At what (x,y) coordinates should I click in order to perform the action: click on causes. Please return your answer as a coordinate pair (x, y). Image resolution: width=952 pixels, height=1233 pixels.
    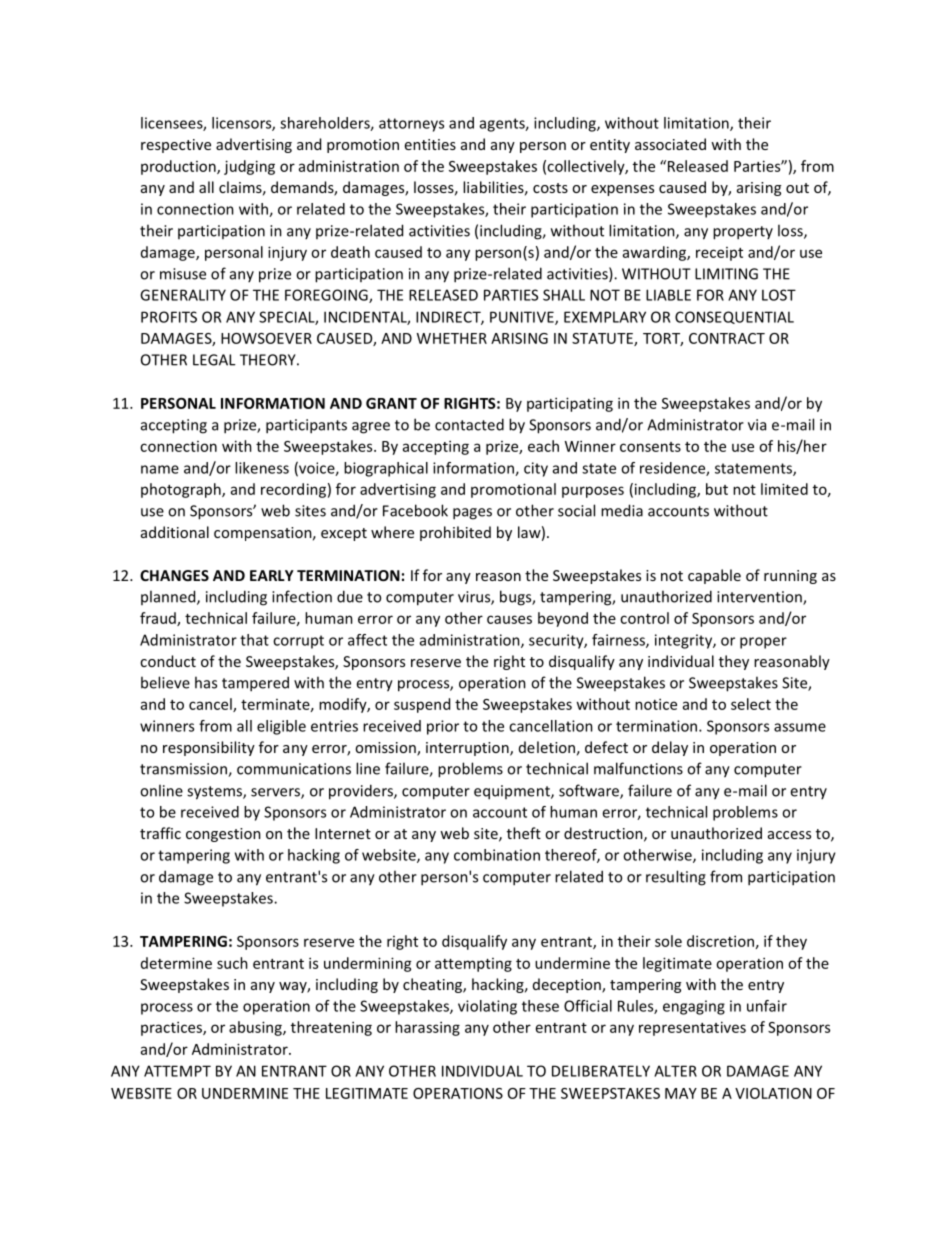
    Looking at the image, I should click on (509, 619).
